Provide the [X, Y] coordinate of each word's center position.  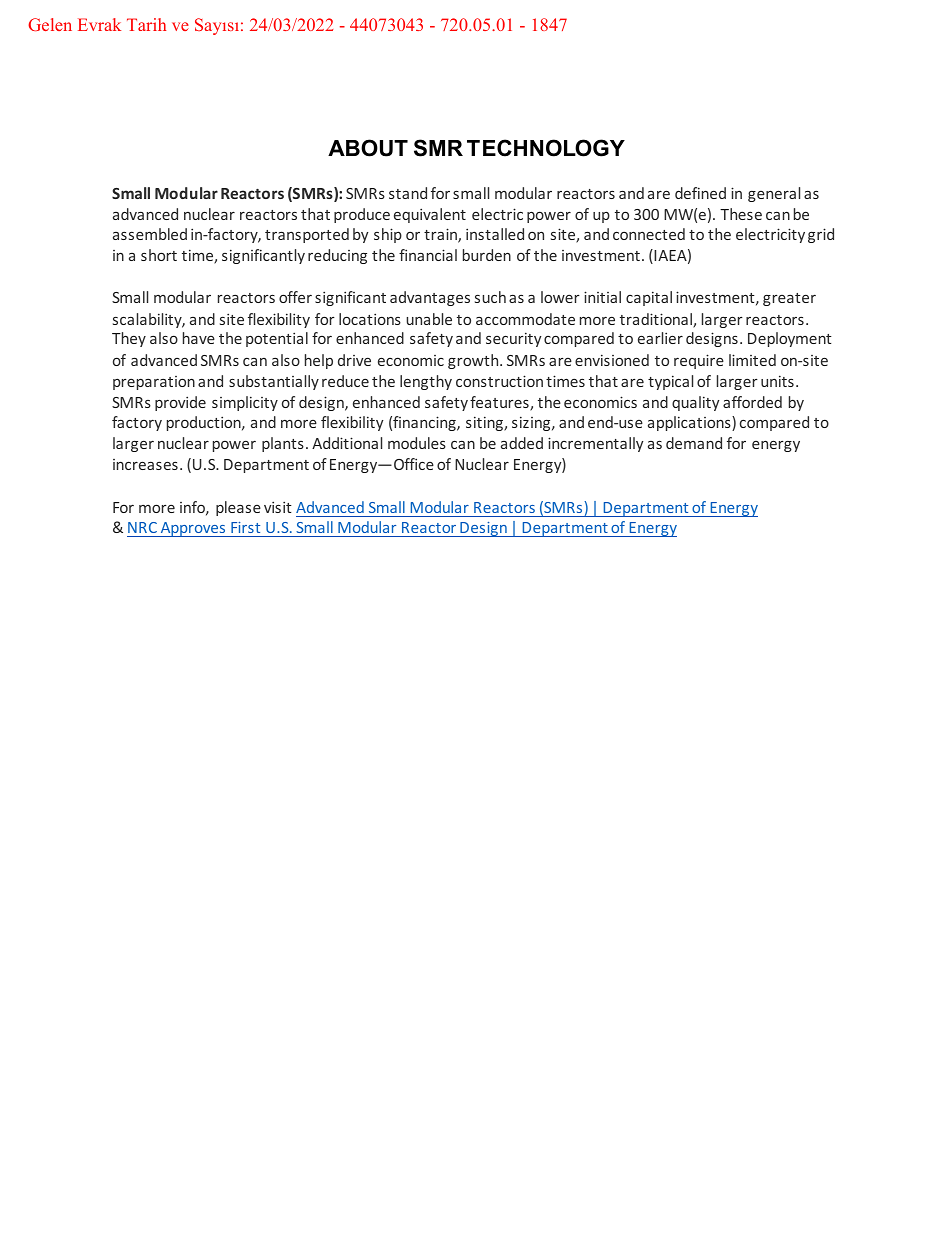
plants [283, 444]
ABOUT [368, 148]
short [159, 255]
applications [690, 423]
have [199, 338]
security [514, 339]
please [238, 508]
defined [700, 193]
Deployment [790, 339]
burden [487, 255]
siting [485, 423]
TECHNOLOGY [546, 148]
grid [821, 235]
